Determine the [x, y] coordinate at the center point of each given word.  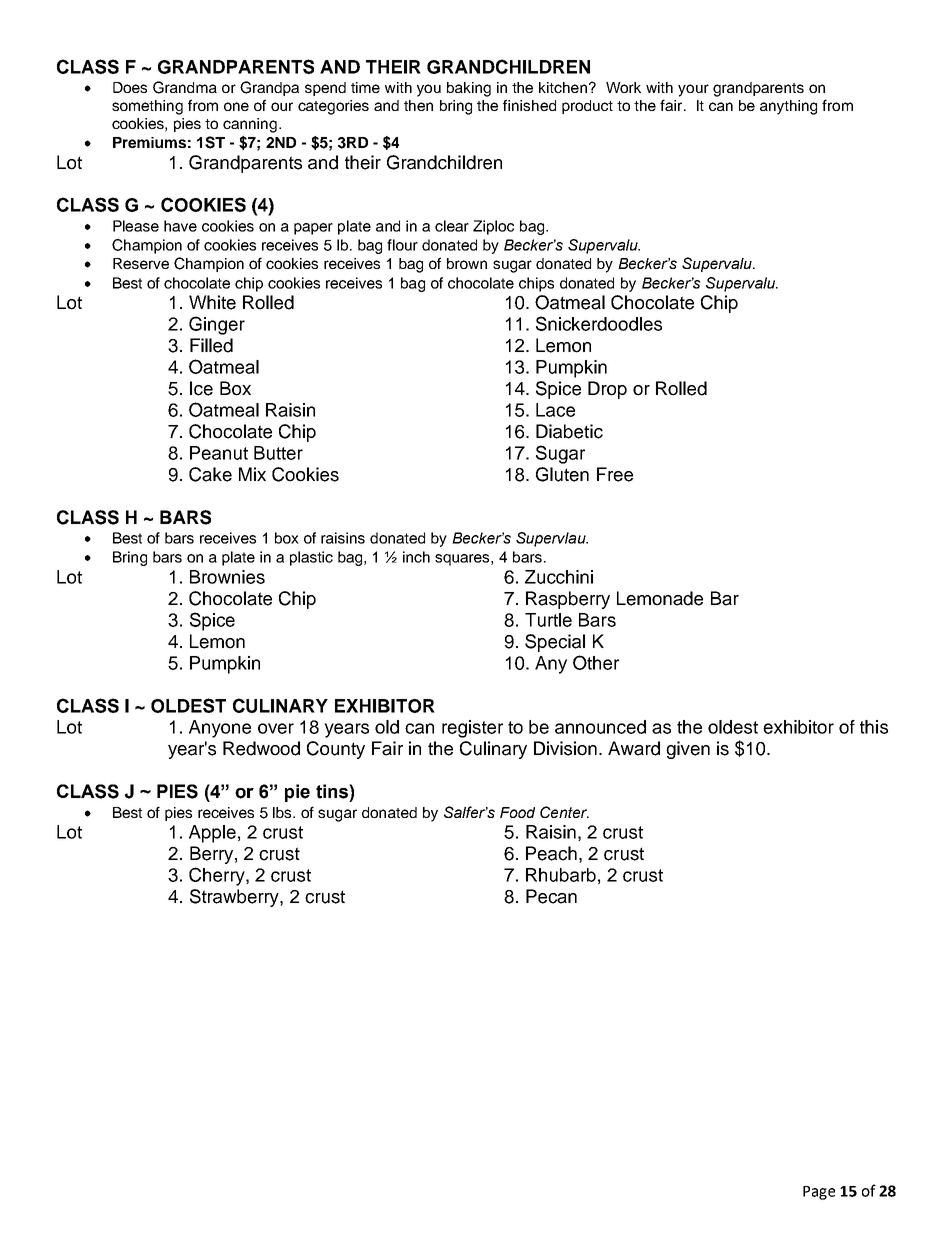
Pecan [551, 896]
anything [788, 107]
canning [250, 125]
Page [819, 1193]
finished [529, 105]
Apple [212, 834]
